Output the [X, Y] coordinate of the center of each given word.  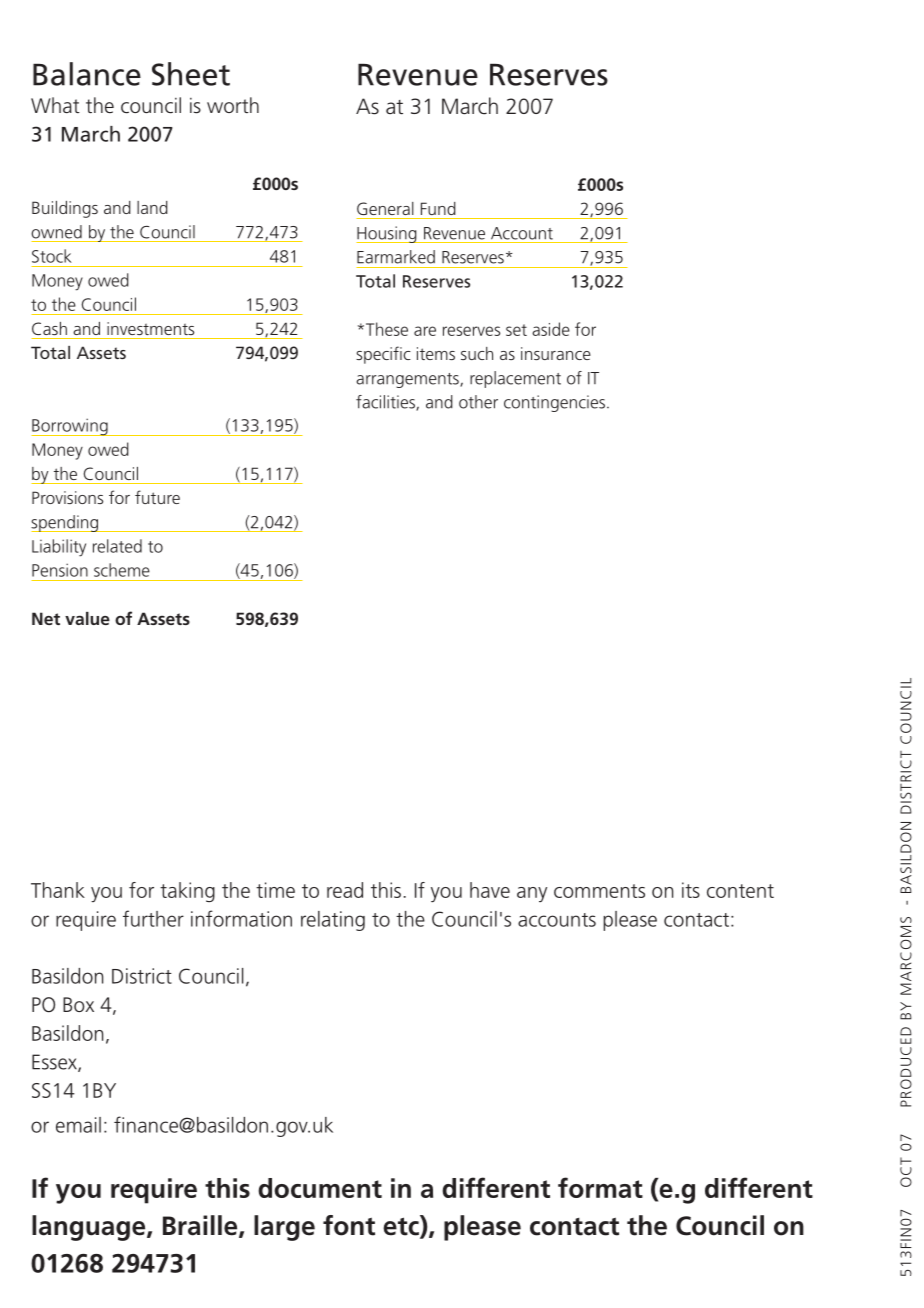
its [691, 890]
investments [150, 328]
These [387, 329]
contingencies [554, 403]
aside [551, 329]
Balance [87, 74]
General [385, 208]
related [117, 546]
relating [333, 921]
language [90, 1228]
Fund [438, 208]
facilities [386, 403]
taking [187, 892]
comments [599, 891]
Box [78, 1004]
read [345, 890]
